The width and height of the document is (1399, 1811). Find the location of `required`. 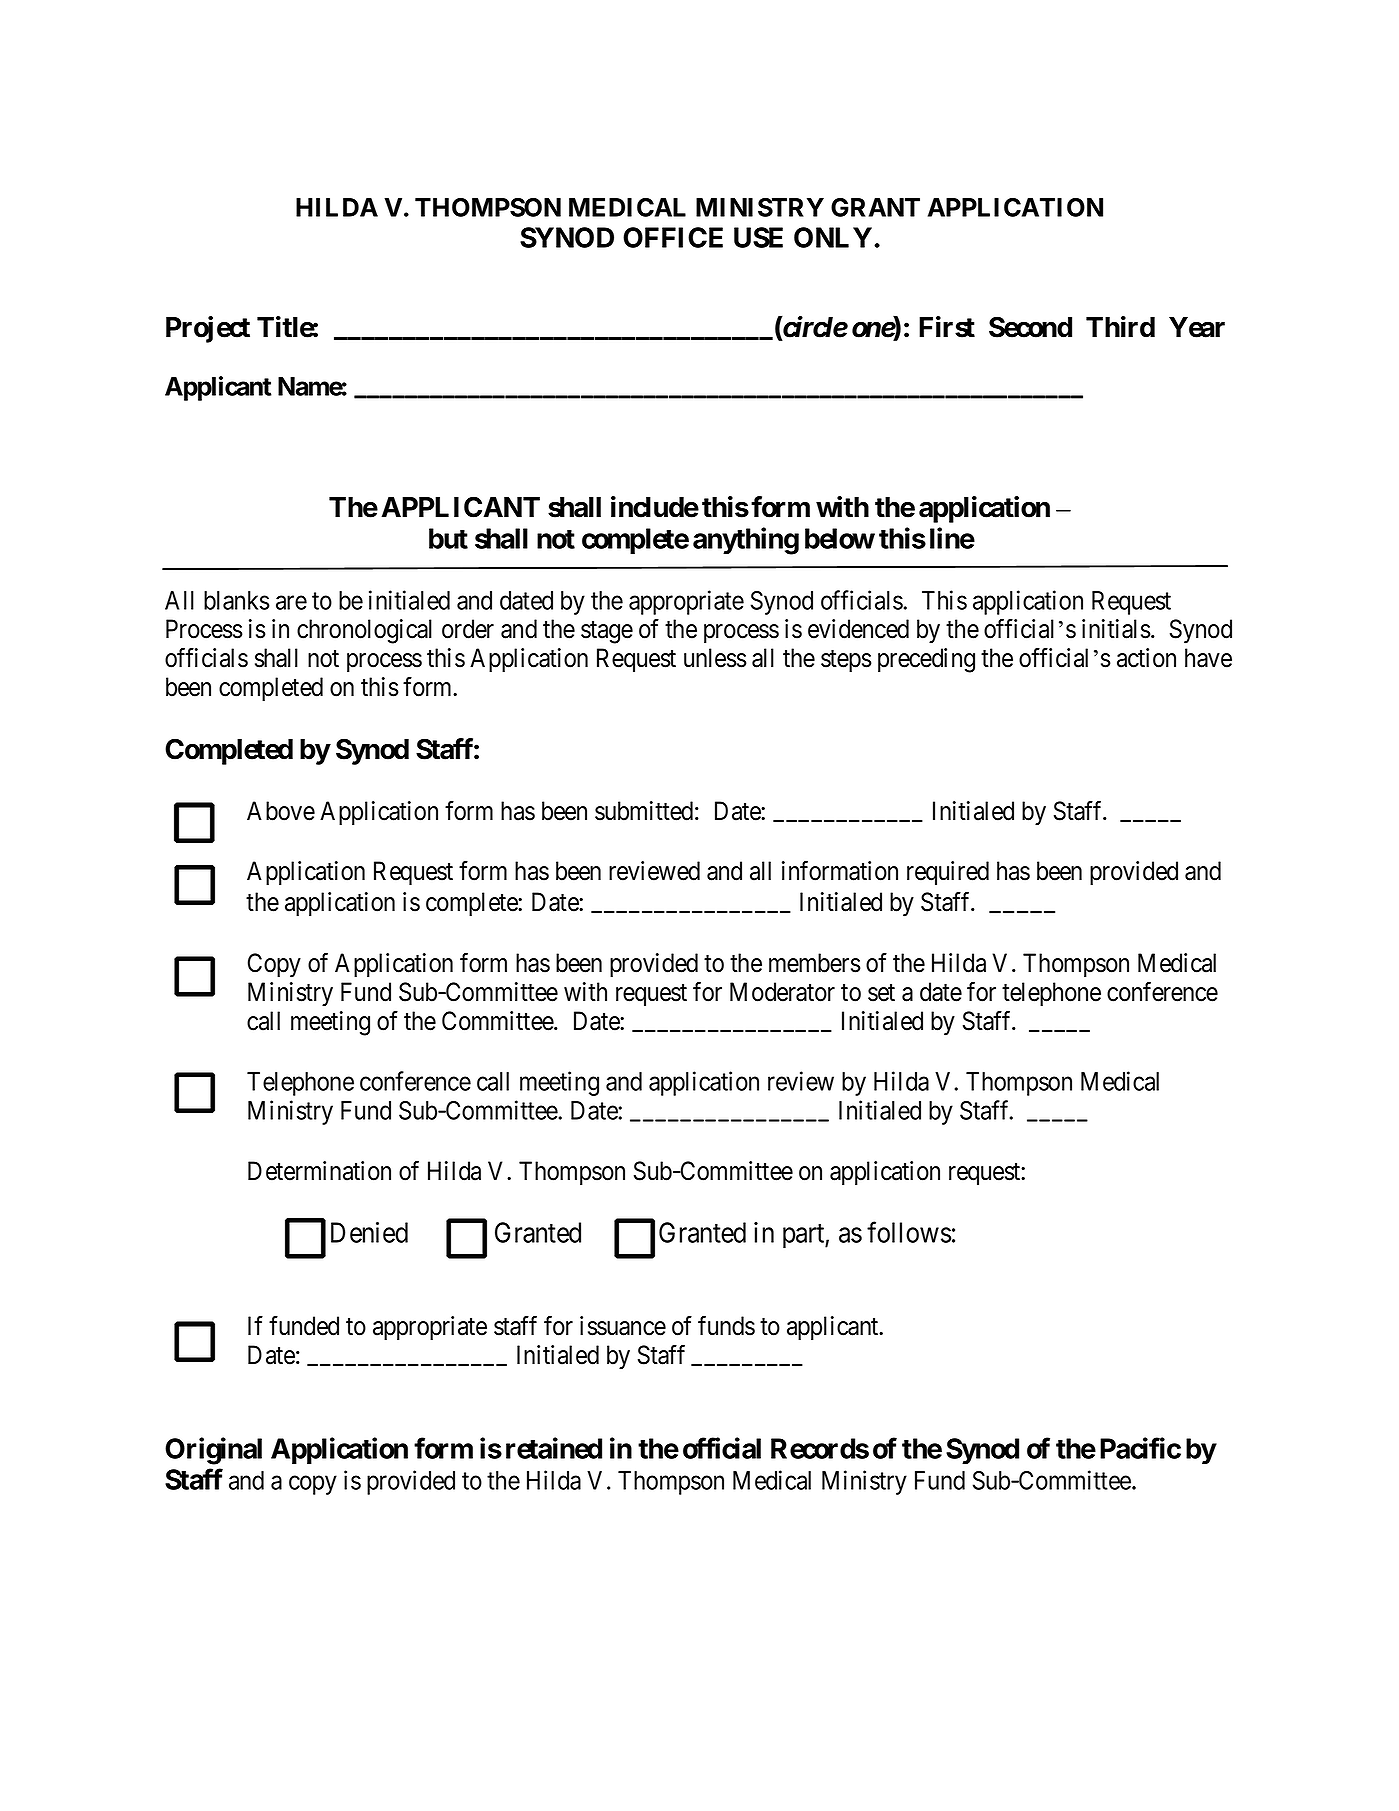

required is located at coordinates (948, 873).
